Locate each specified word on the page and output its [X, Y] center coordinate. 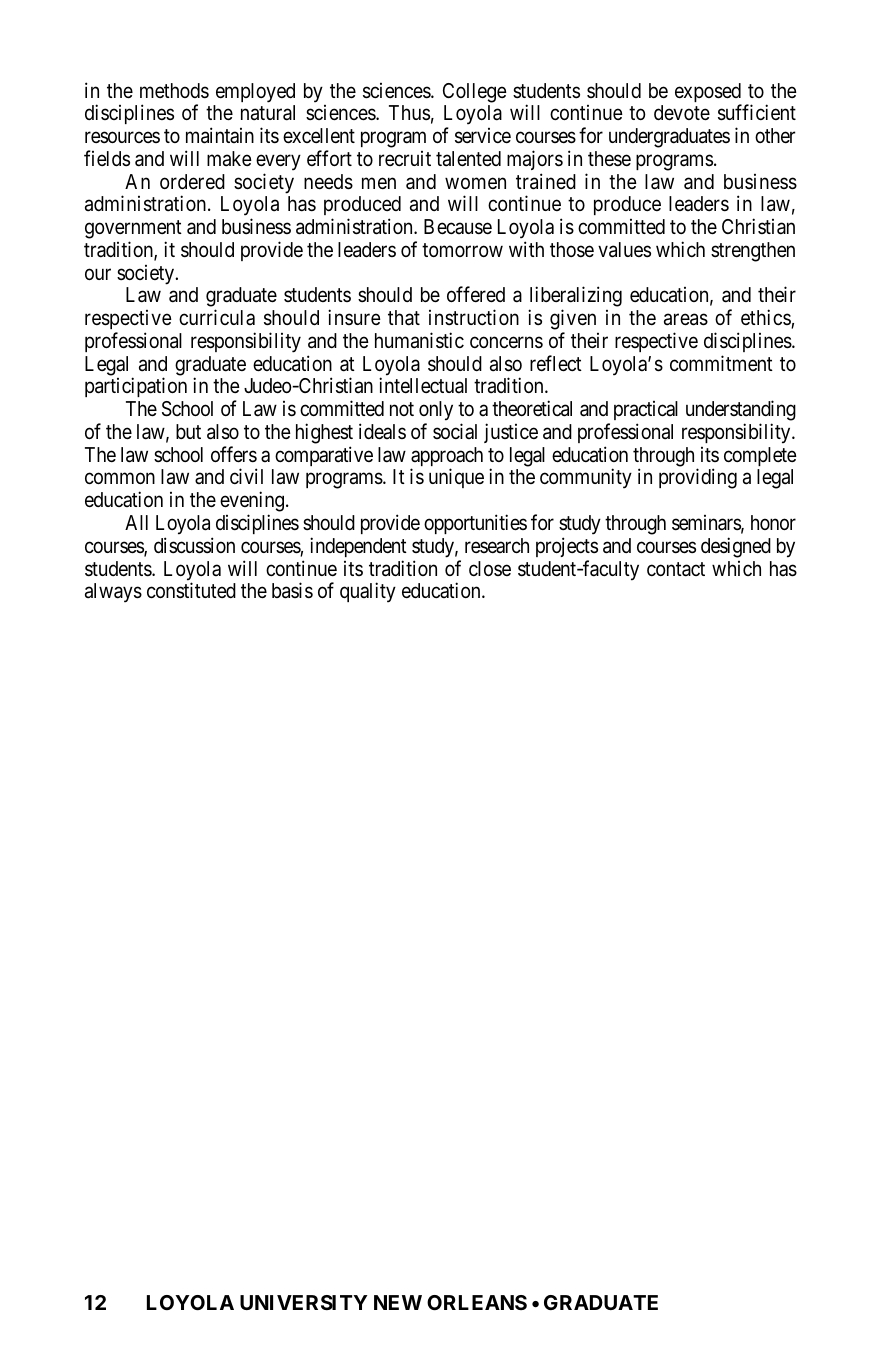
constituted [191, 590]
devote [682, 113]
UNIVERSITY [303, 1302]
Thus [409, 112]
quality [368, 592]
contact [676, 569]
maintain [220, 135]
